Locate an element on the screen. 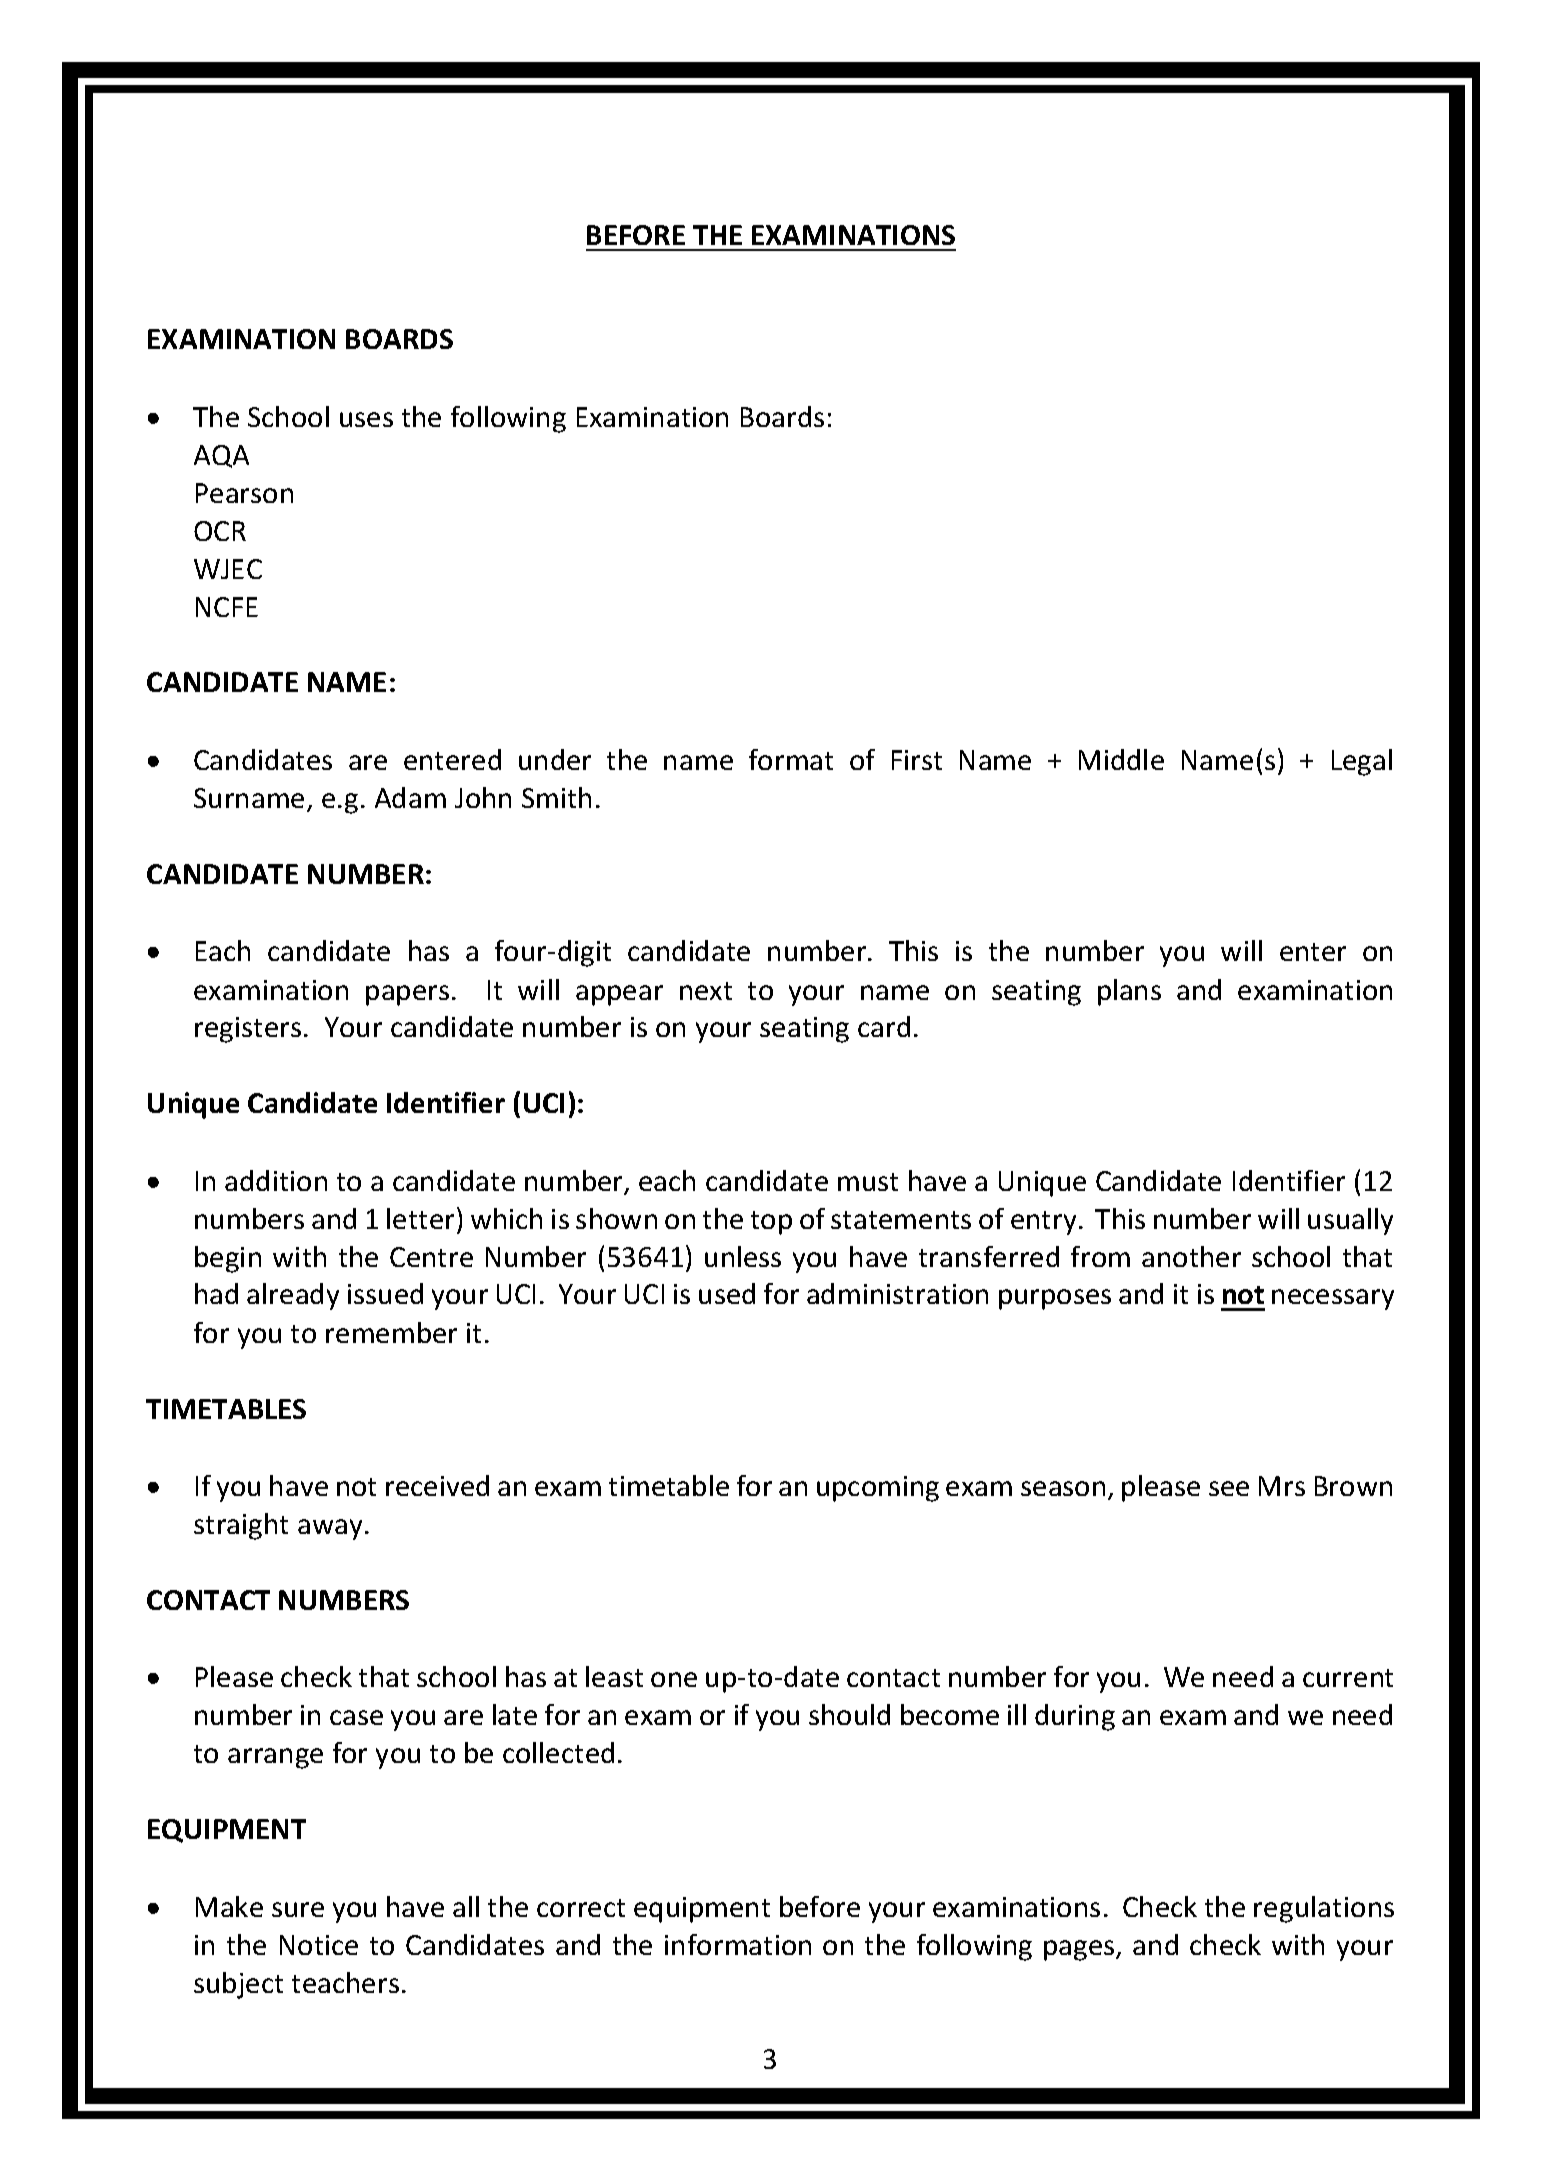  uses is located at coordinates (366, 419).
